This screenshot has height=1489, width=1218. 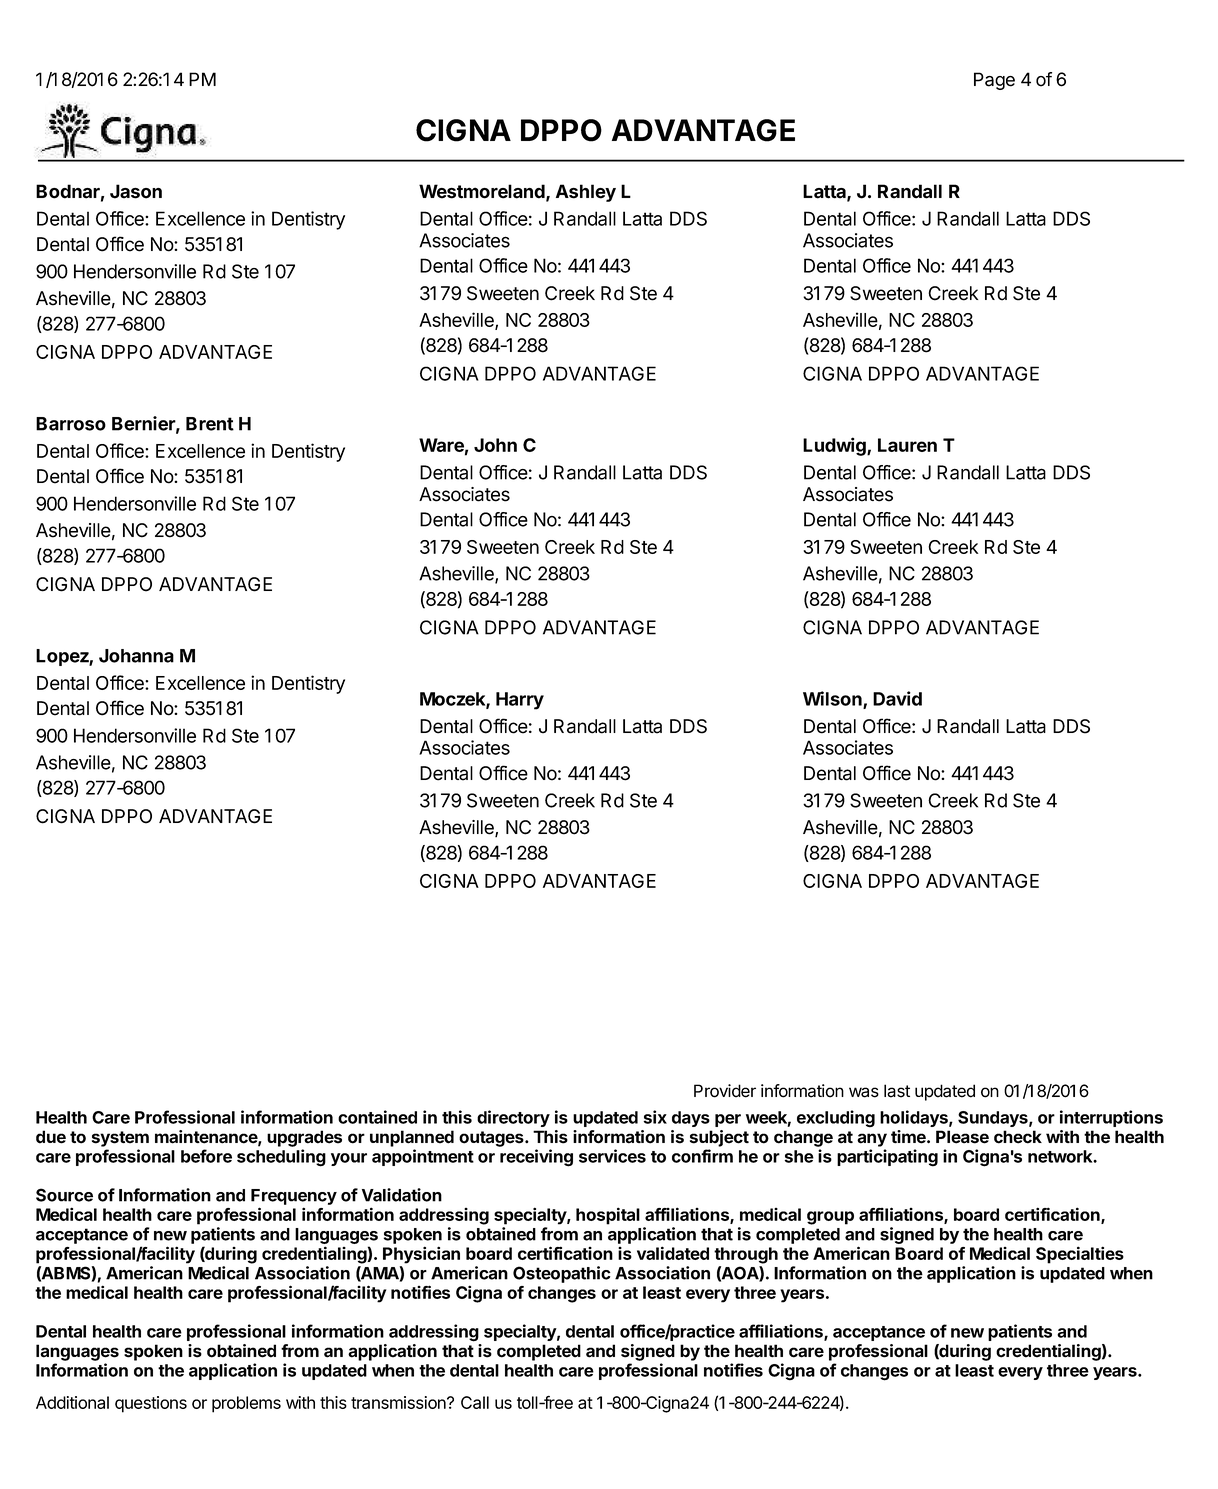 What do you see at coordinates (897, 1091) in the screenshot?
I see `last` at bounding box center [897, 1091].
